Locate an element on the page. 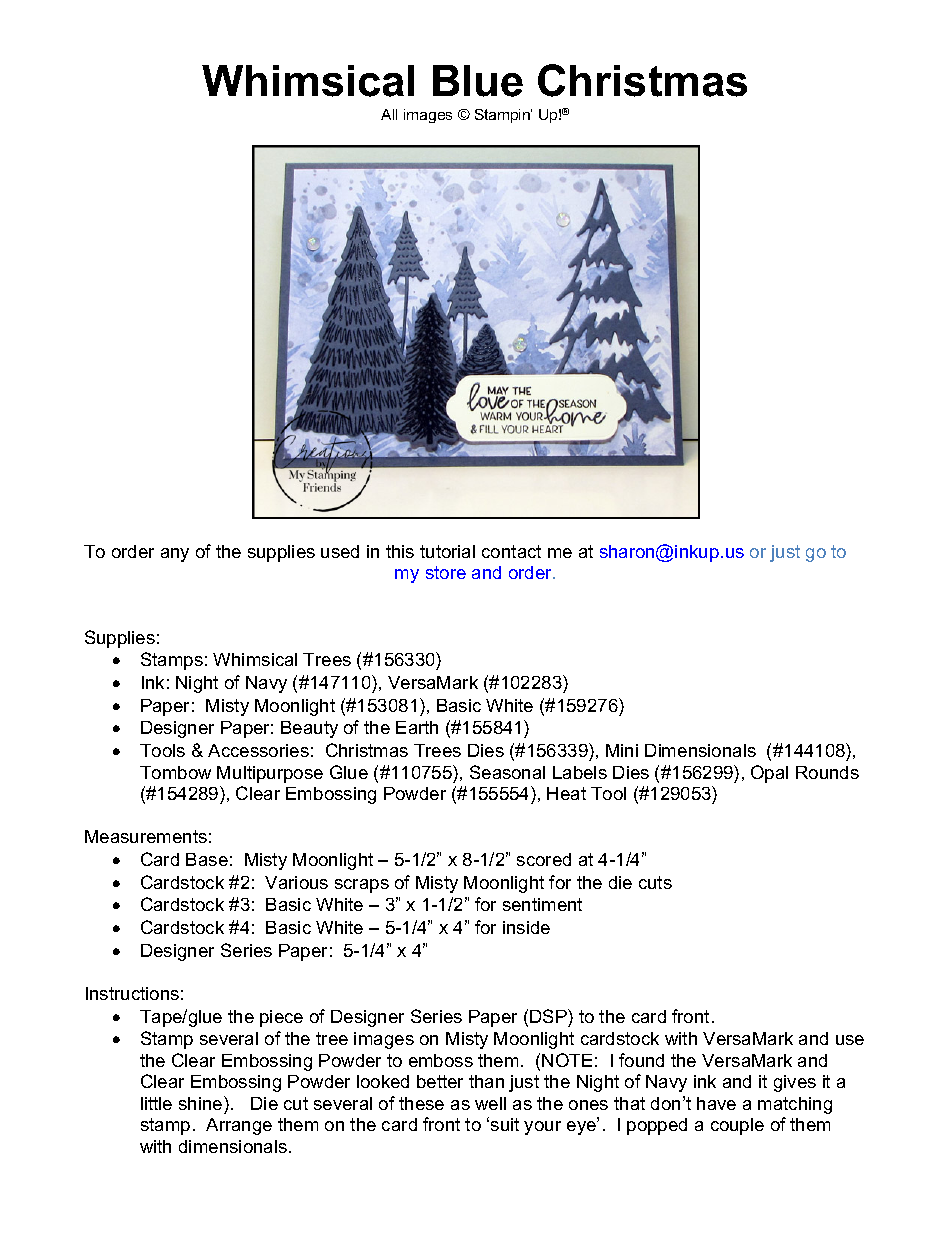 The width and height of the image is (952, 1233). Opal is located at coordinates (769, 774).
